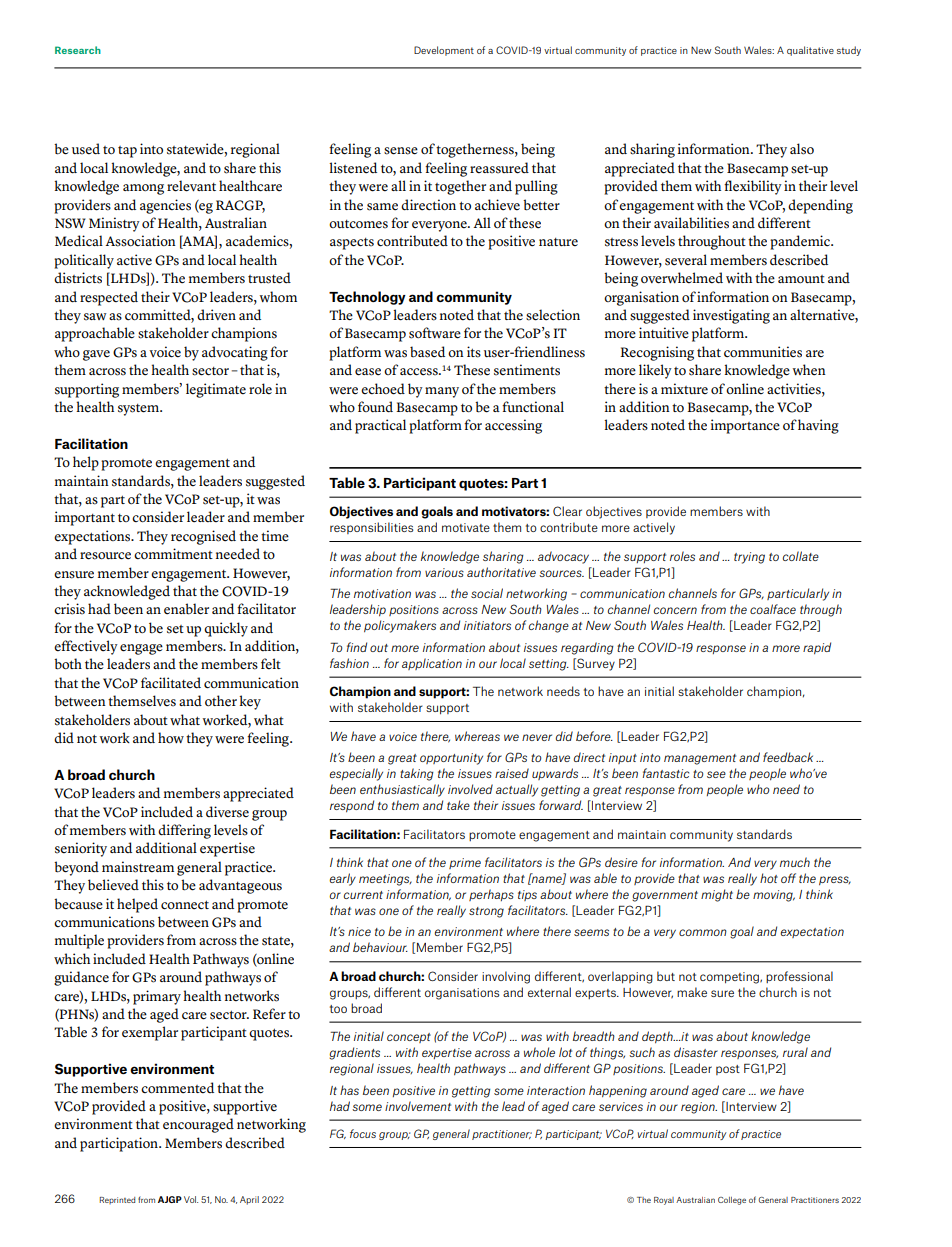 This image has width=952, height=1247. Describe the element at coordinates (444, 51) in the image. I see `Development` at that location.
